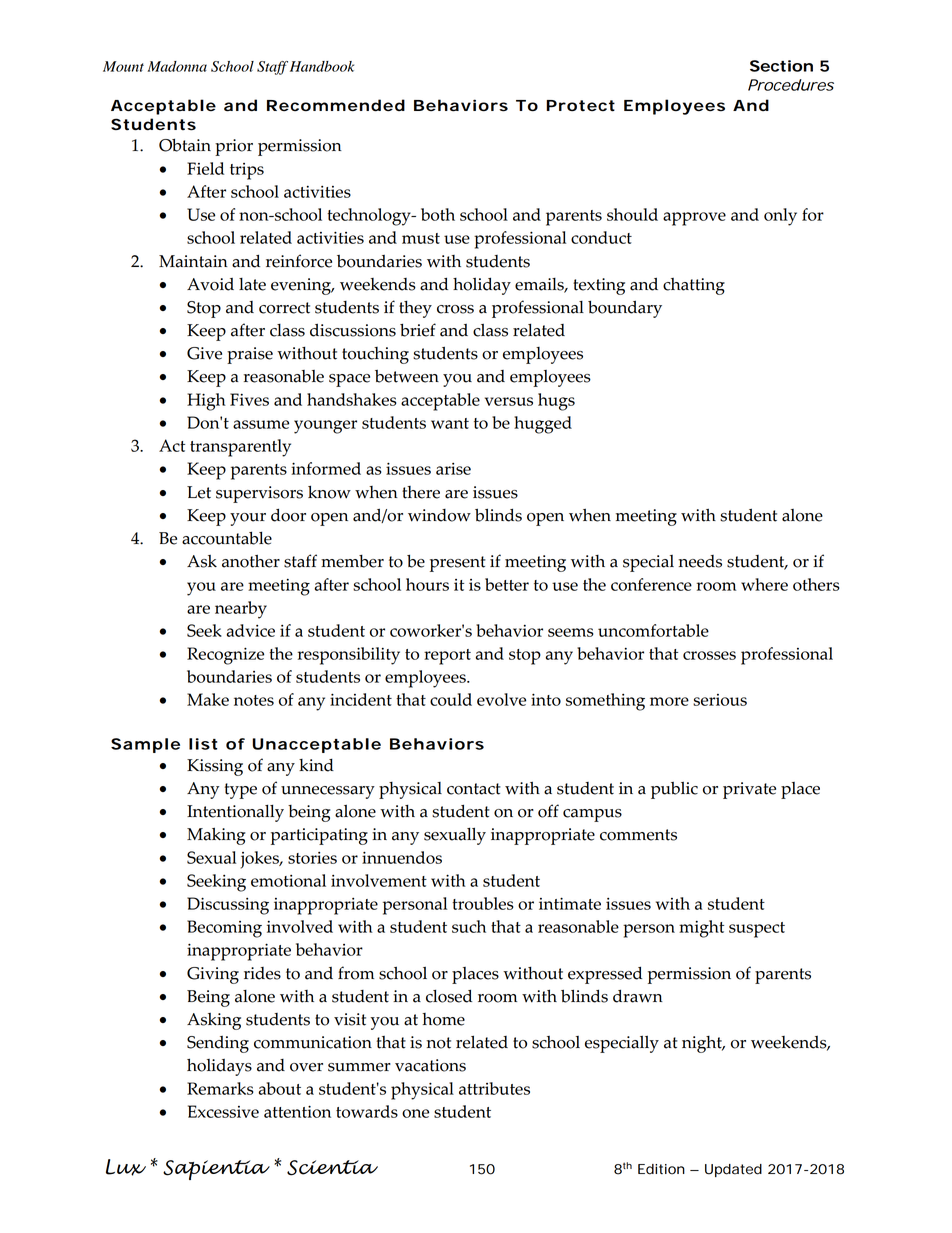 This screenshot has height=1233, width=952. What do you see at coordinates (223, 1111) in the screenshot?
I see `Excessive` at bounding box center [223, 1111].
